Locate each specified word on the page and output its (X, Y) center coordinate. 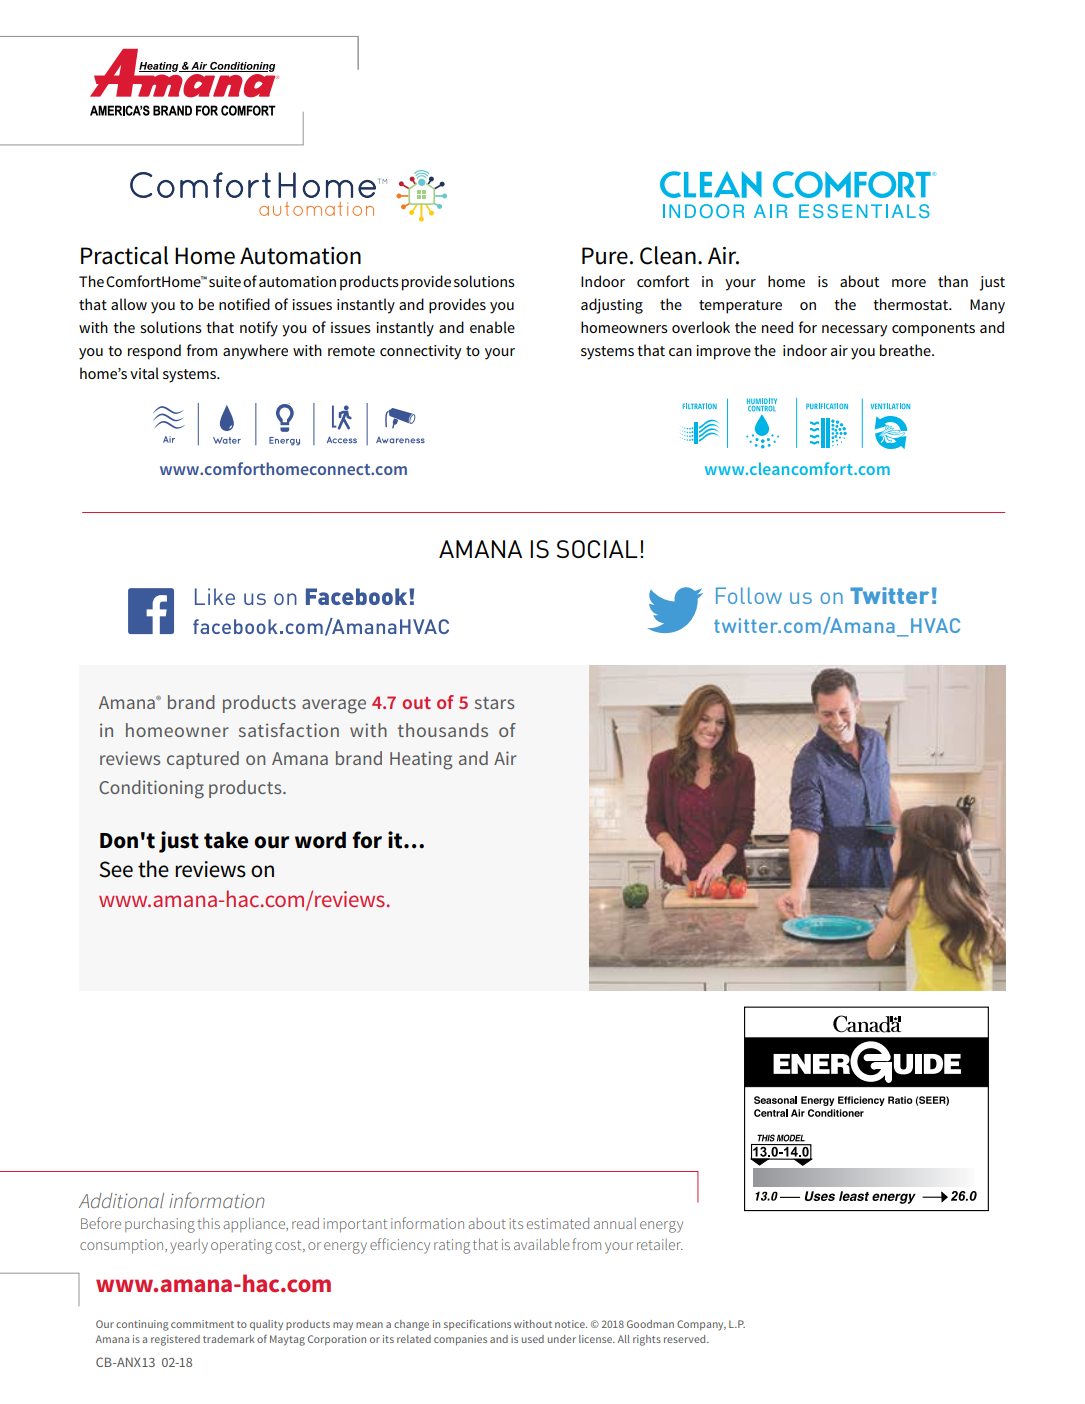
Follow (749, 595)
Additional (121, 1200)
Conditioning (151, 789)
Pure (605, 256)
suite (225, 281)
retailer (660, 1244)
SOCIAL (597, 549)
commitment (202, 1324)
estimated (558, 1223)
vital (144, 373)
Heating (421, 760)
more (909, 283)
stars (494, 703)
